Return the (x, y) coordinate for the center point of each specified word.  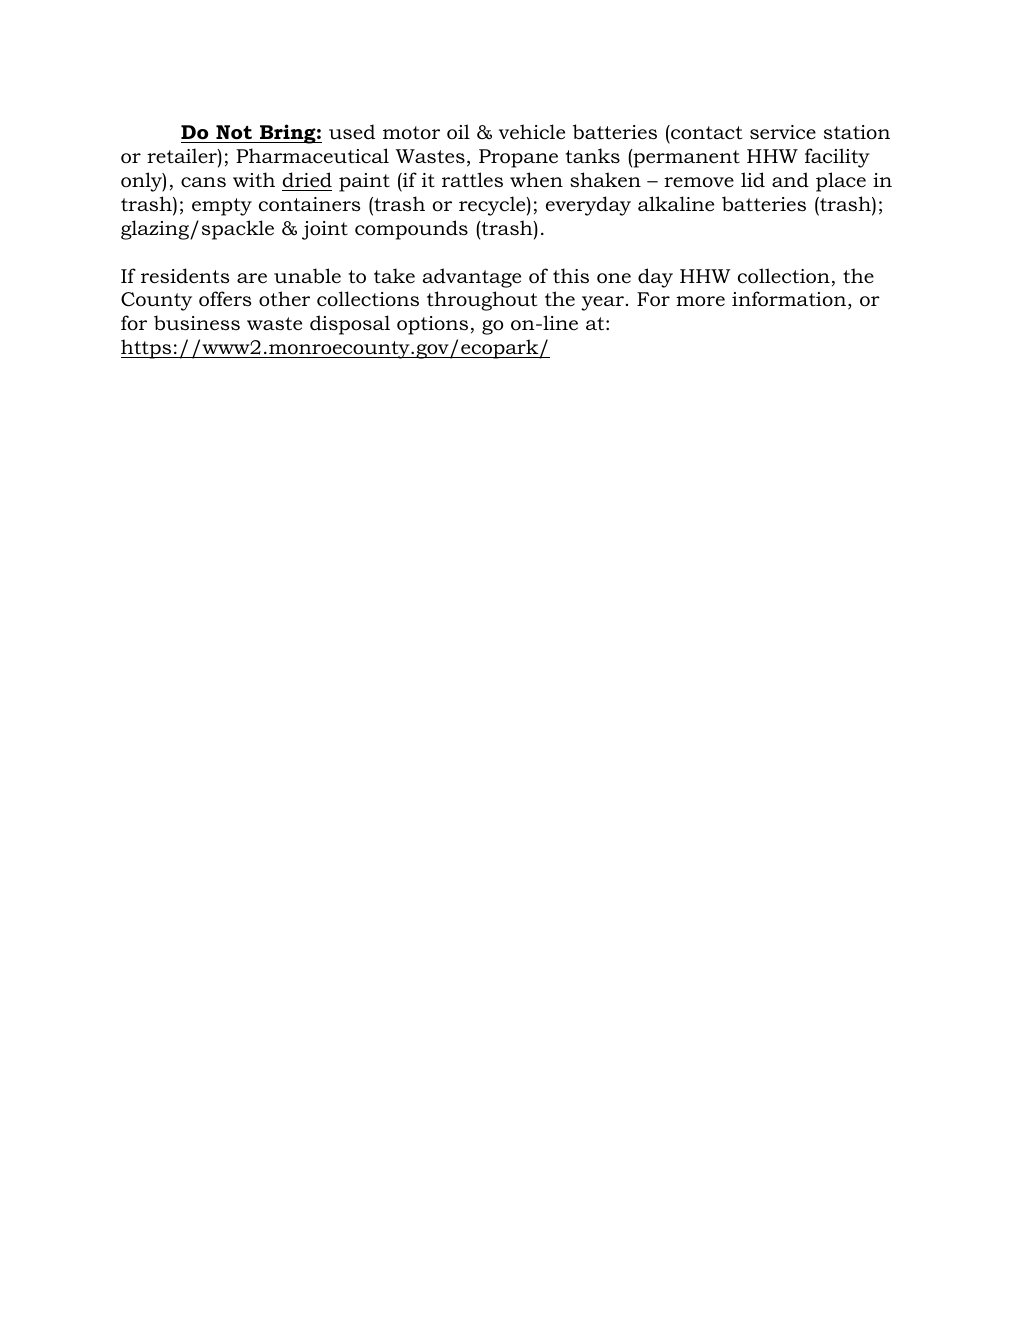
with (254, 180)
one (614, 278)
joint (325, 230)
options (432, 325)
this (571, 276)
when (536, 179)
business (197, 323)
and (790, 180)
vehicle (532, 132)
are (252, 278)
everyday (588, 206)
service (783, 132)
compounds (411, 230)
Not (234, 132)
